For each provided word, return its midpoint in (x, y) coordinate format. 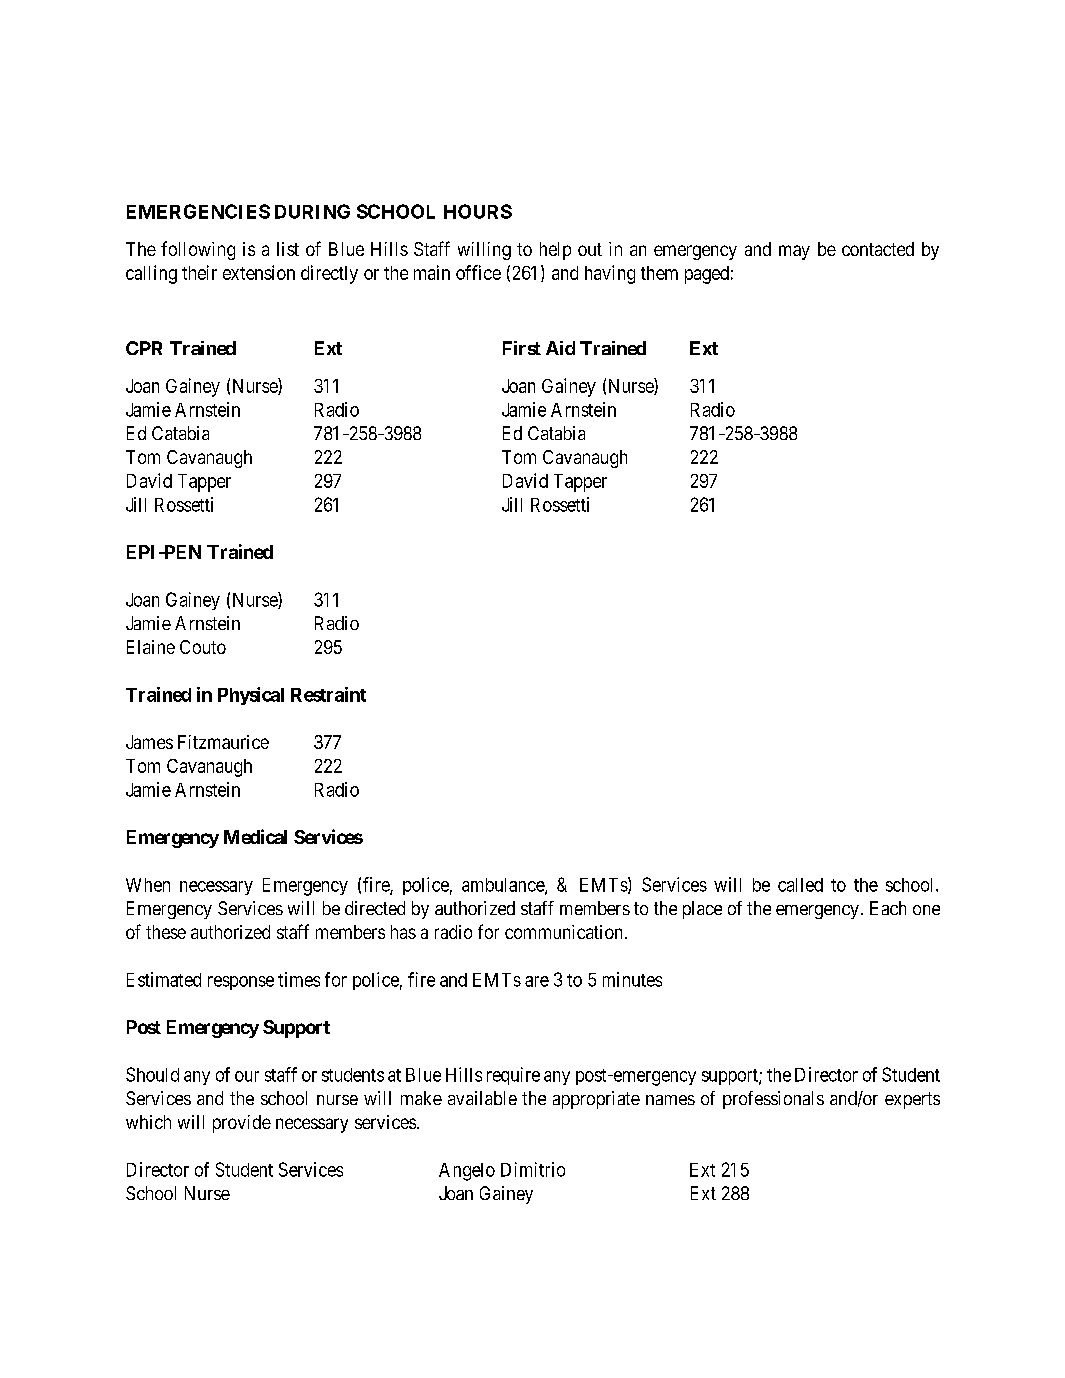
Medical (255, 836)
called (800, 885)
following (198, 250)
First (522, 348)
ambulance (504, 886)
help (555, 251)
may (794, 252)
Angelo (467, 1172)
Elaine (151, 647)
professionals (773, 1100)
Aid (560, 348)
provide (242, 1124)
